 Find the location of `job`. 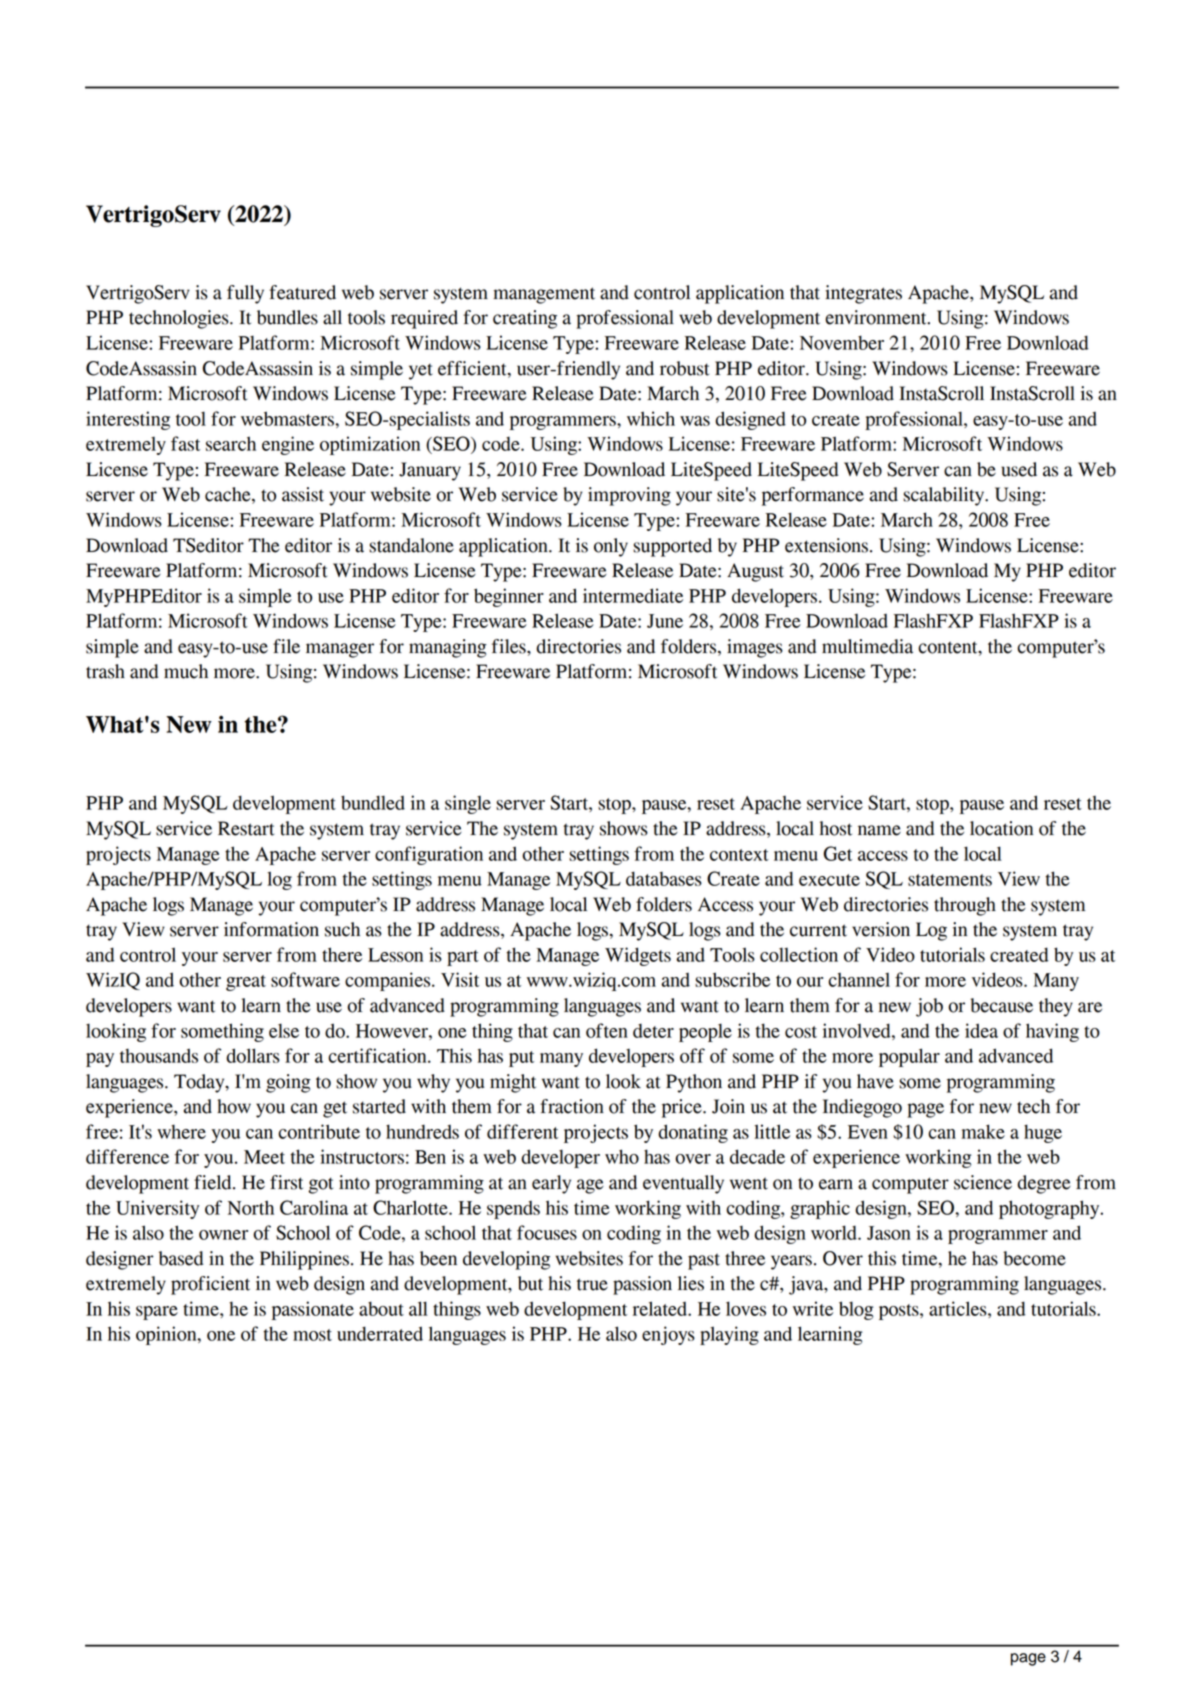

job is located at coordinates (929, 1007).
